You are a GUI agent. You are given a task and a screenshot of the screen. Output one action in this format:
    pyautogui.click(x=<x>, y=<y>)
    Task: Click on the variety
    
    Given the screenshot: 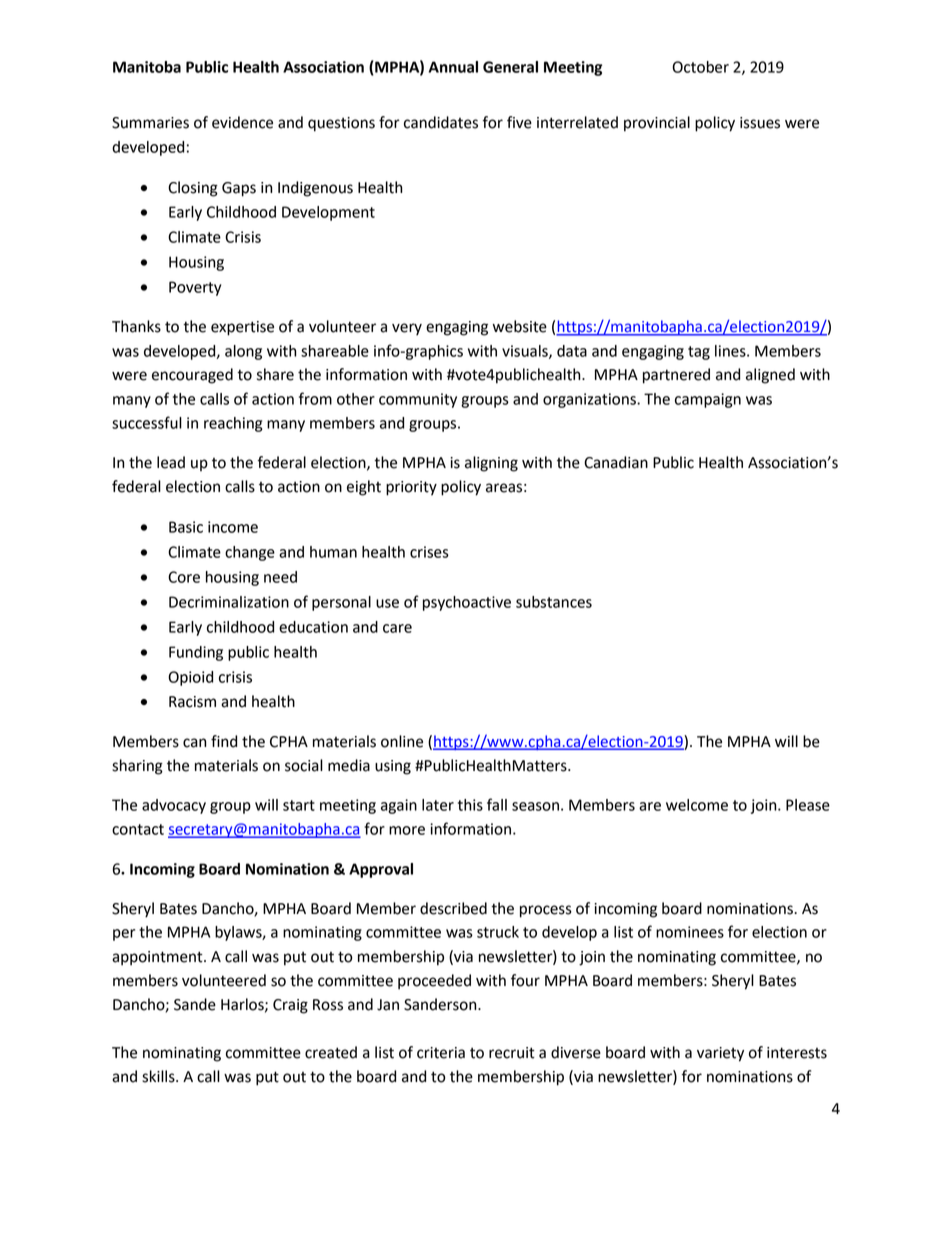 What is the action you would take?
    pyautogui.click(x=720, y=1054)
